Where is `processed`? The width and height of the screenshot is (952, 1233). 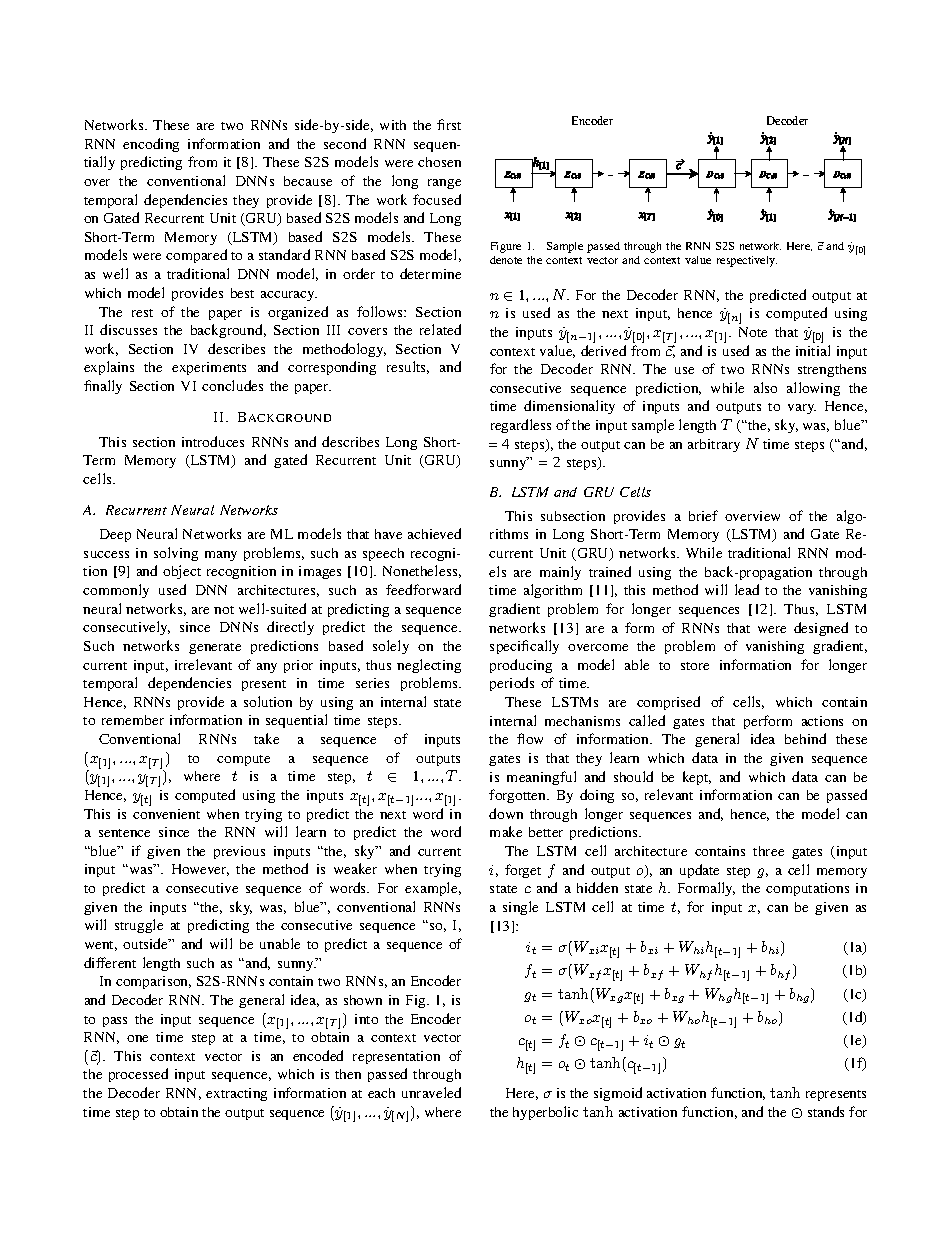
processed is located at coordinates (138, 1075).
